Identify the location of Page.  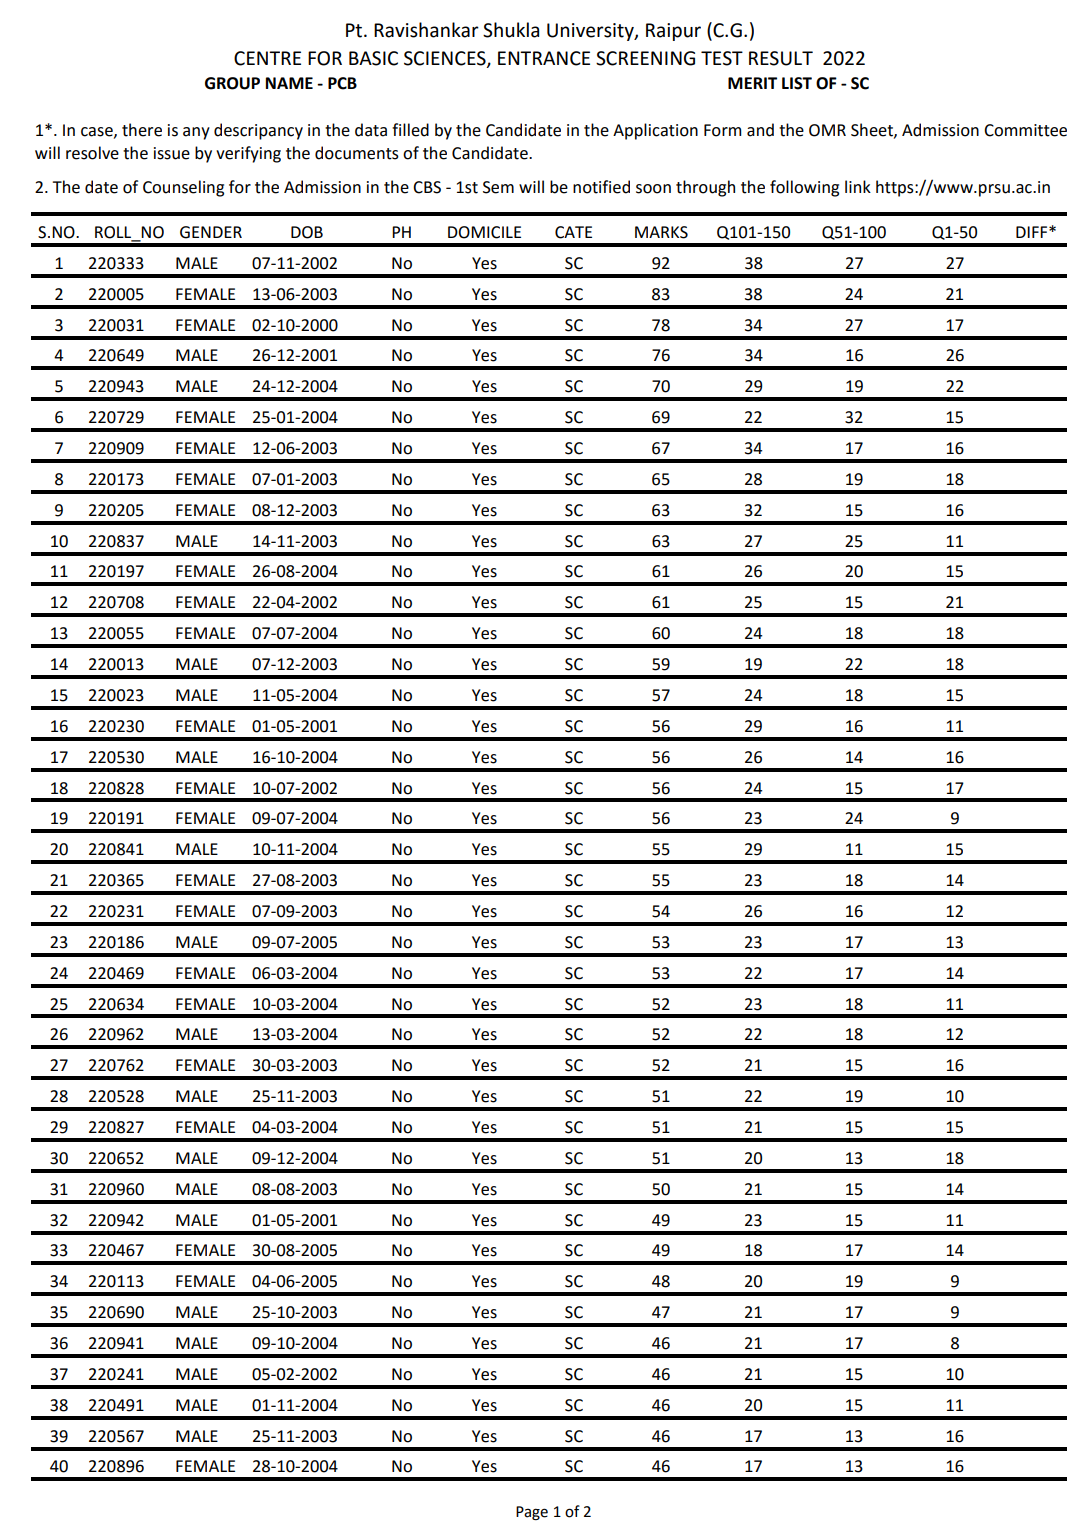
(532, 1513).
